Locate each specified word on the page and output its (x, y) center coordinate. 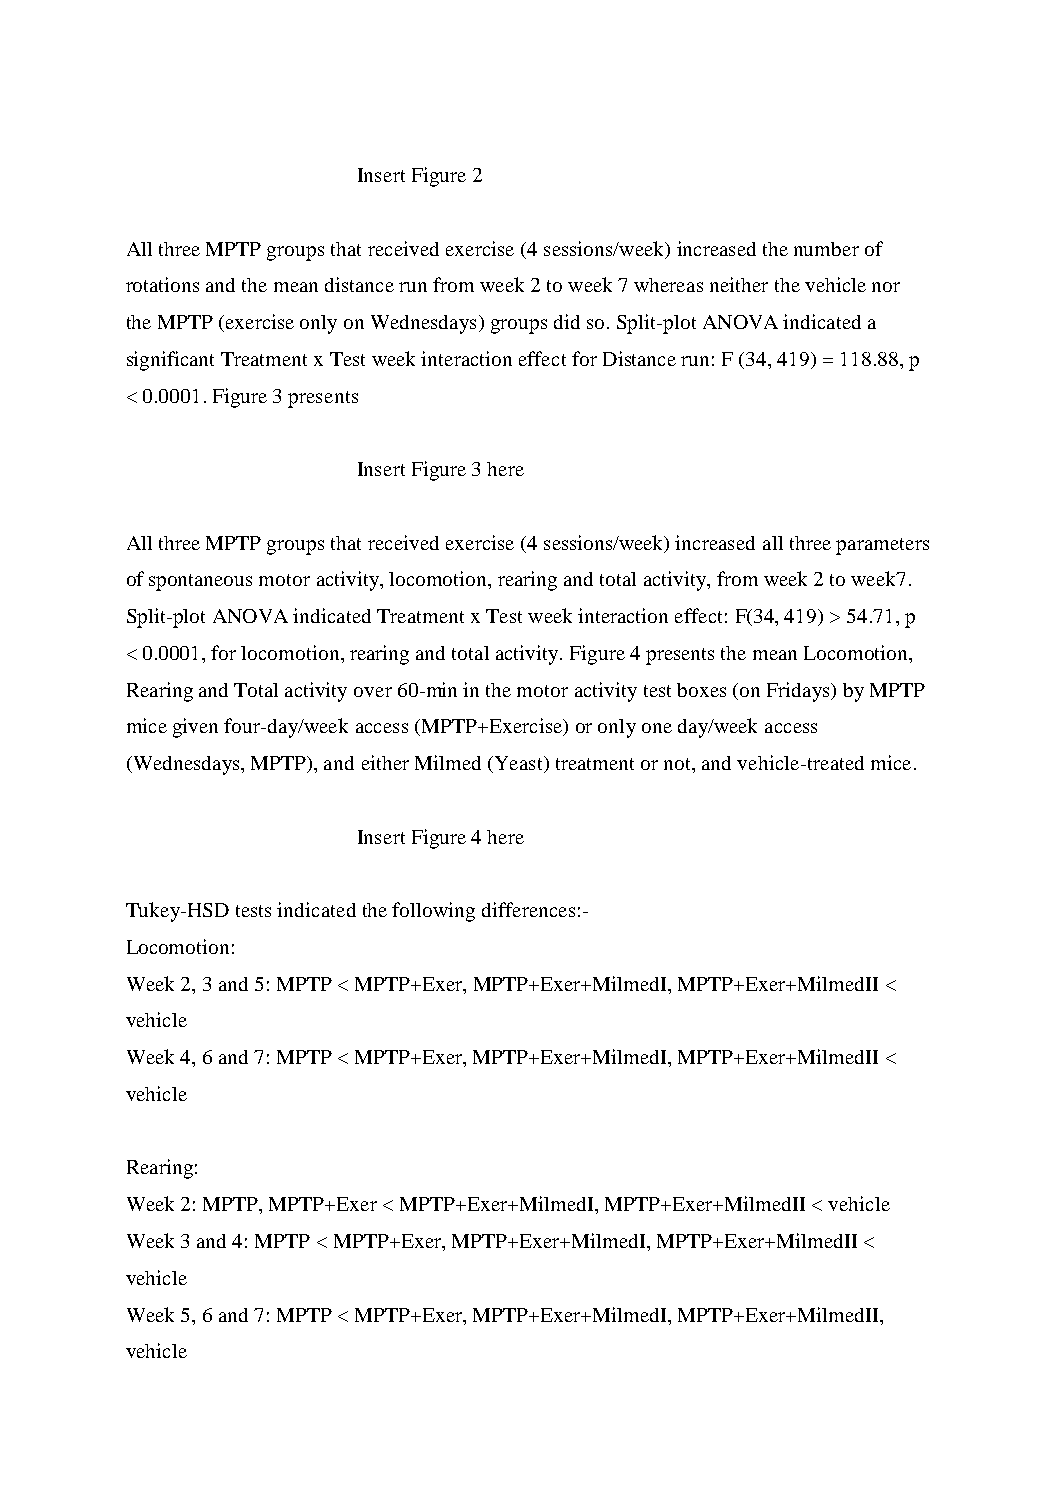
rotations (162, 284)
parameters (882, 546)
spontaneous (200, 582)
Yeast (518, 764)
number (826, 249)
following (433, 912)
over (373, 692)
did (567, 321)
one (657, 728)
